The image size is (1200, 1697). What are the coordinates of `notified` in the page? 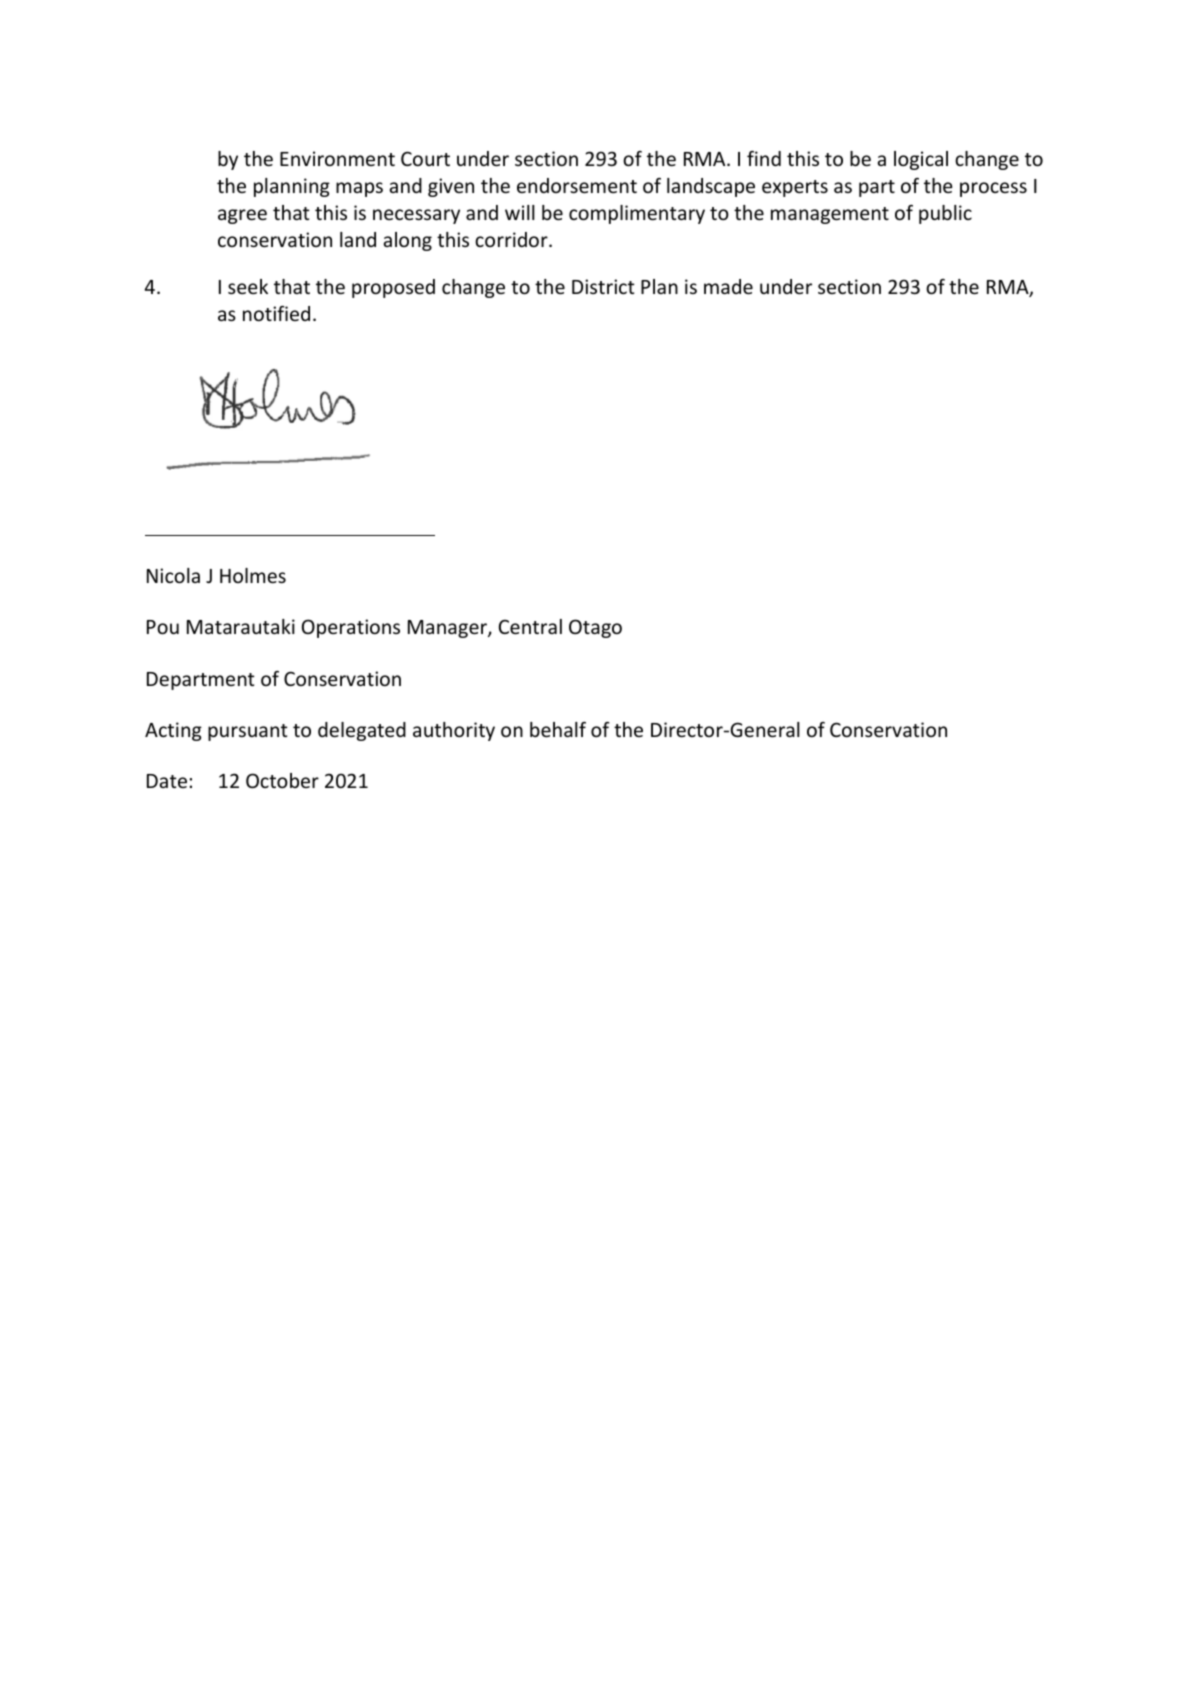 It's located at (276, 313).
